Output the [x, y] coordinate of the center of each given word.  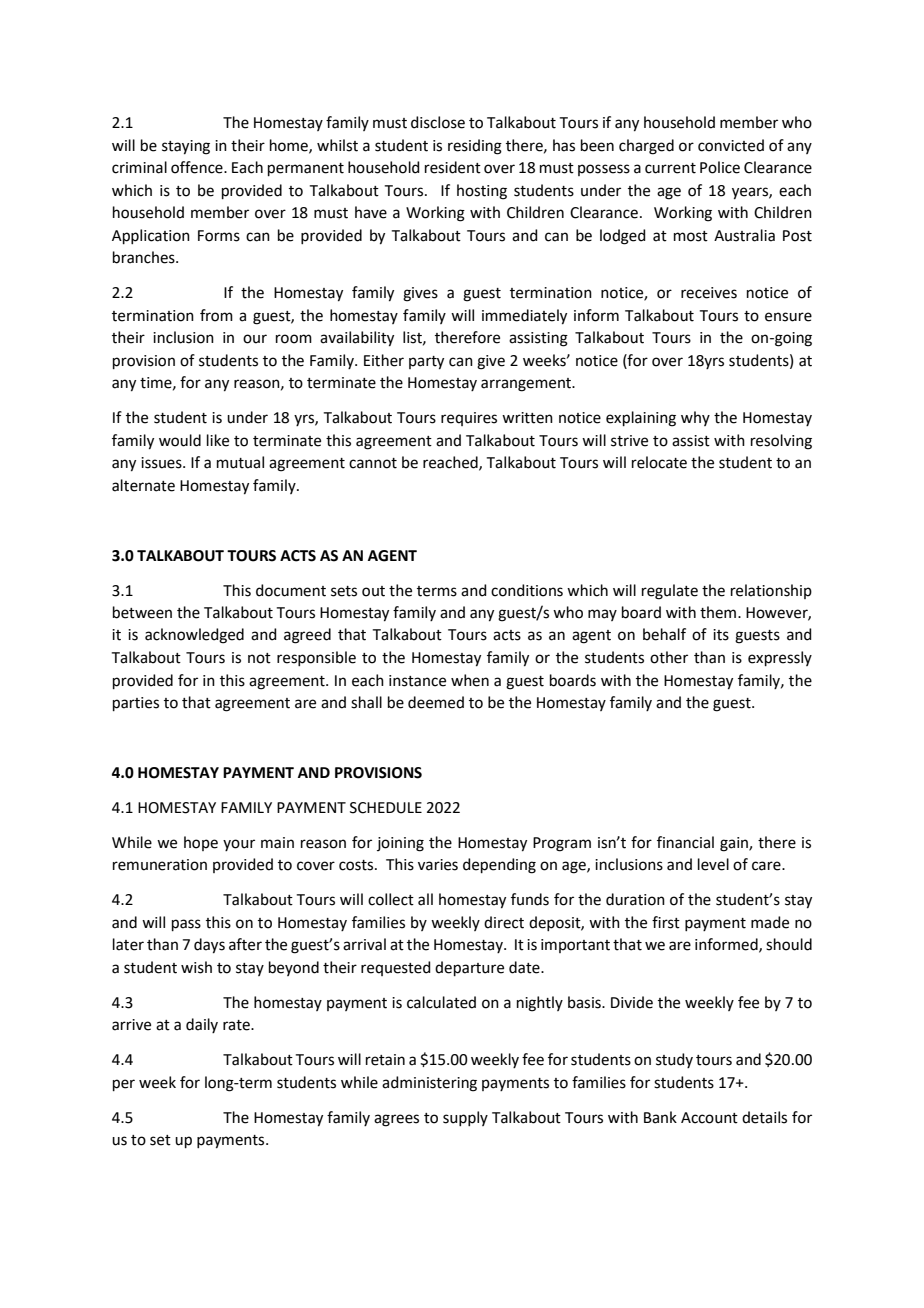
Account [709, 1118]
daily [202, 1025]
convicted [731, 145]
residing [475, 147]
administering [429, 1084]
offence [198, 167]
